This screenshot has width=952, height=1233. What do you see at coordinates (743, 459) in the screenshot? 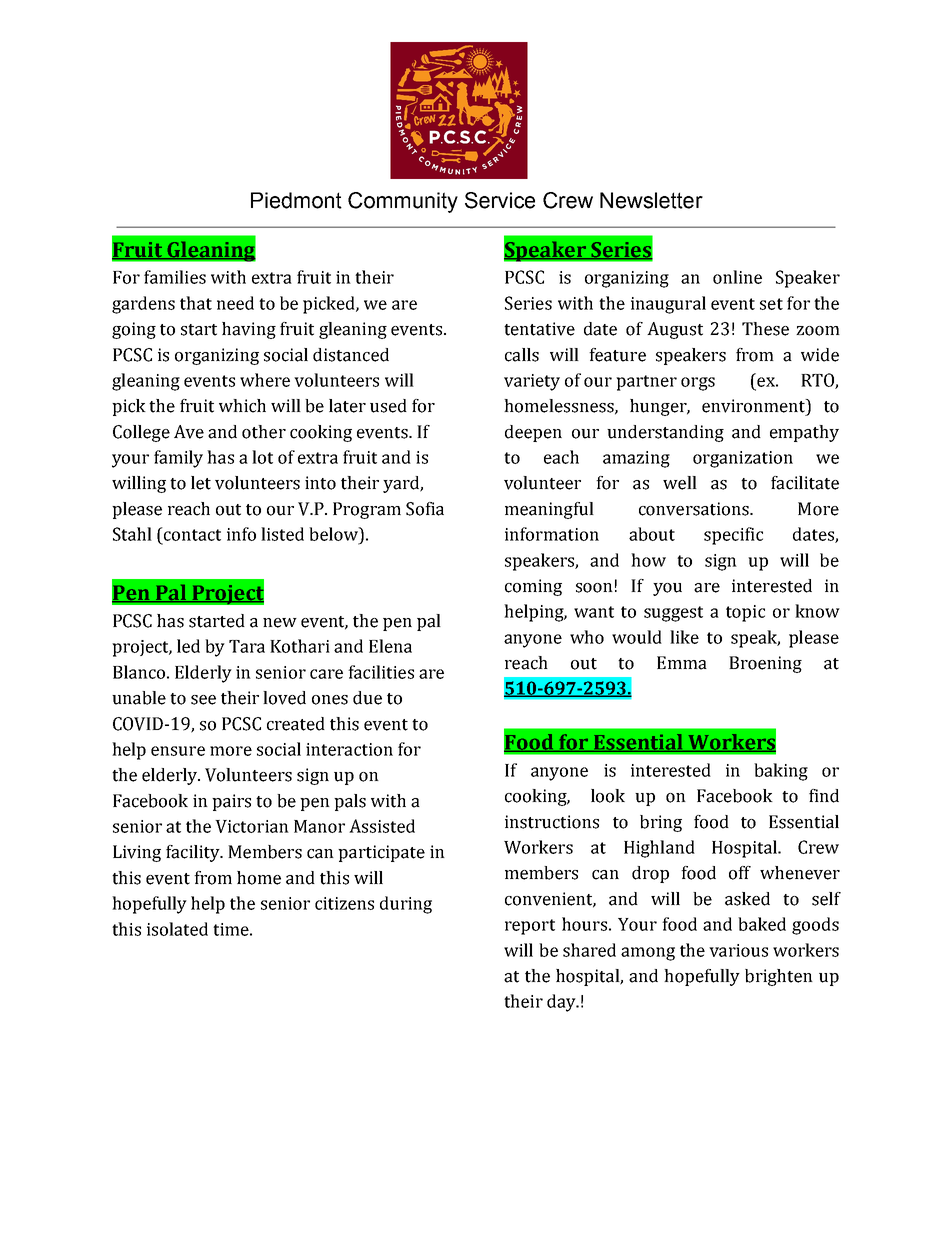
I see `organization` at bounding box center [743, 459].
